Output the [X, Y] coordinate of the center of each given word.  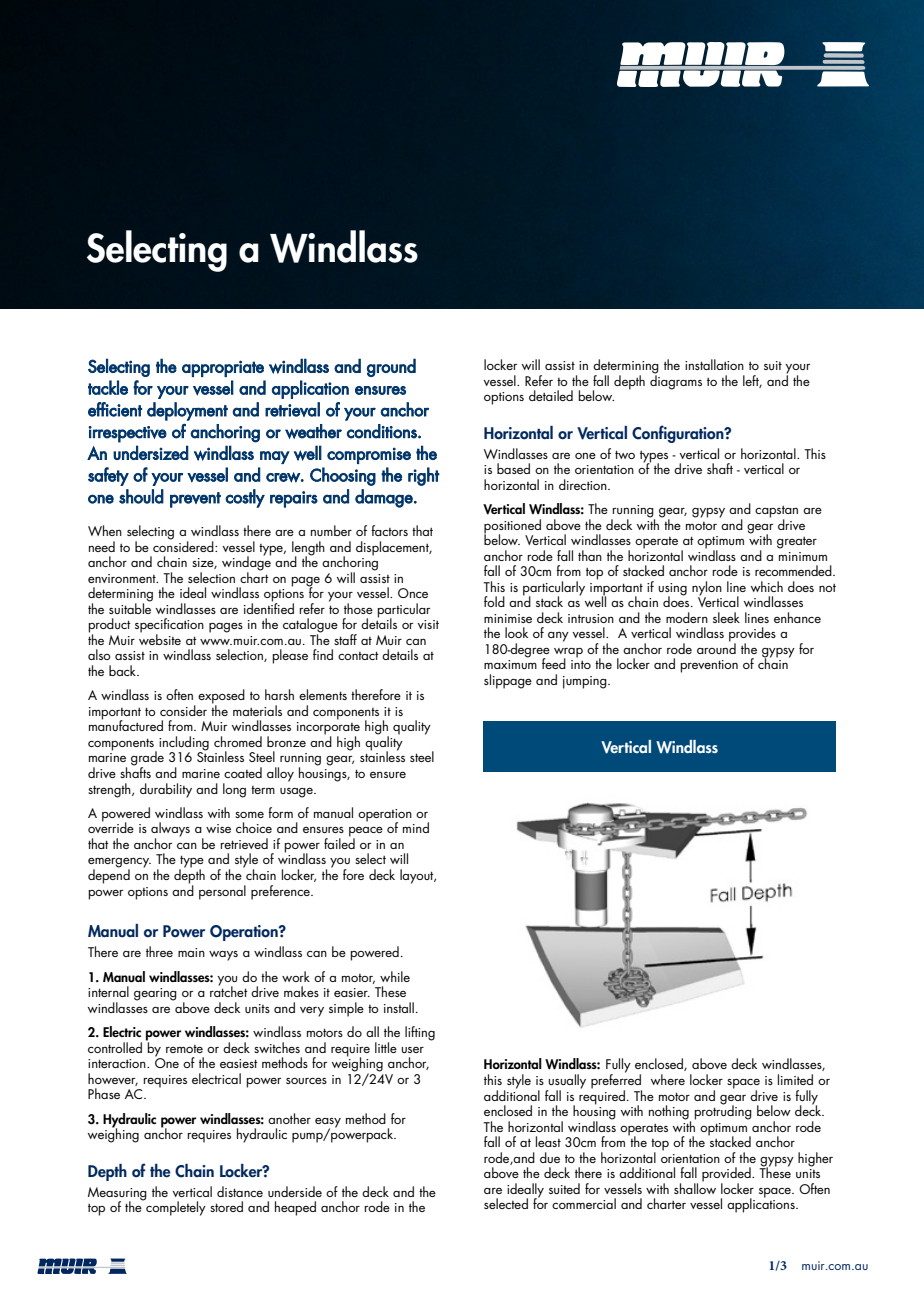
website [160, 638]
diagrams [676, 381]
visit [428, 624]
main [191, 952]
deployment [187, 411]
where [668, 1079]
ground [391, 367]
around [716, 647]
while [395, 976]
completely [175, 1207]
